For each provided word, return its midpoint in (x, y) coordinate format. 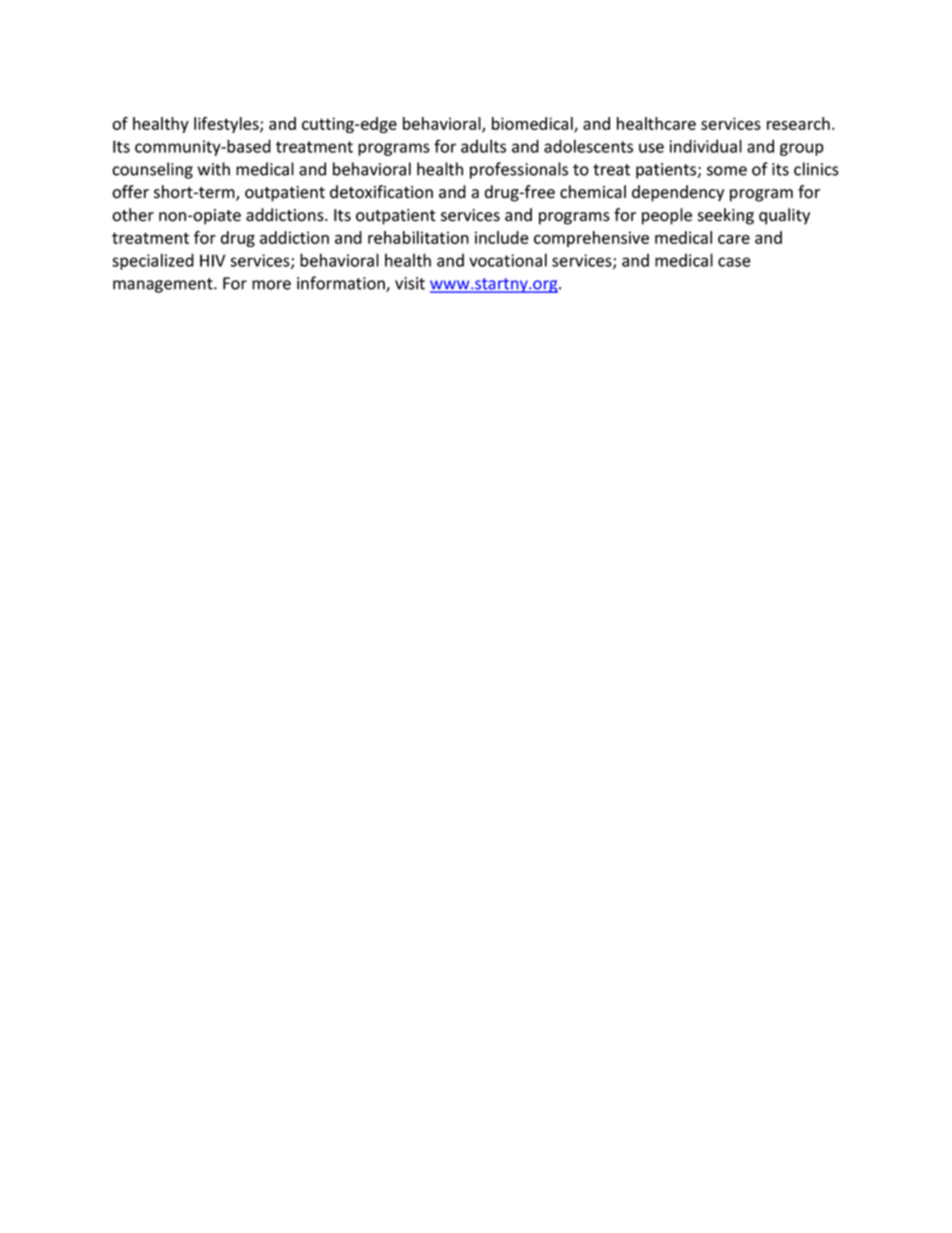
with (214, 169)
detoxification (381, 192)
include (502, 237)
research (798, 123)
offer (130, 192)
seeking (725, 216)
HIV (212, 260)
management (164, 285)
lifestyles (227, 125)
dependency (678, 193)
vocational (508, 260)
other (133, 215)
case (734, 262)
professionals (519, 170)
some (727, 171)
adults (483, 146)
